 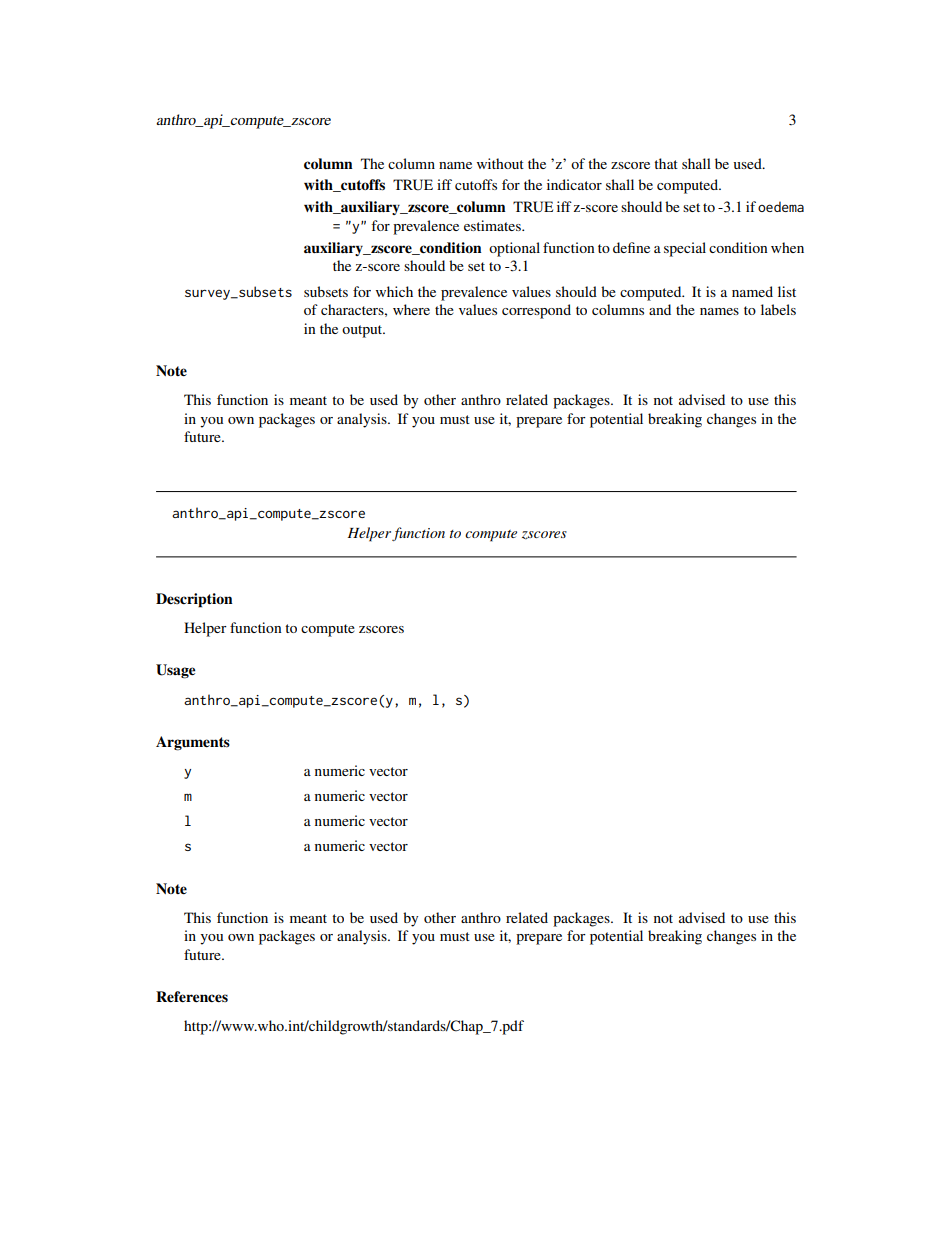 What do you see at coordinates (787, 291) in the image?
I see `list` at bounding box center [787, 291].
